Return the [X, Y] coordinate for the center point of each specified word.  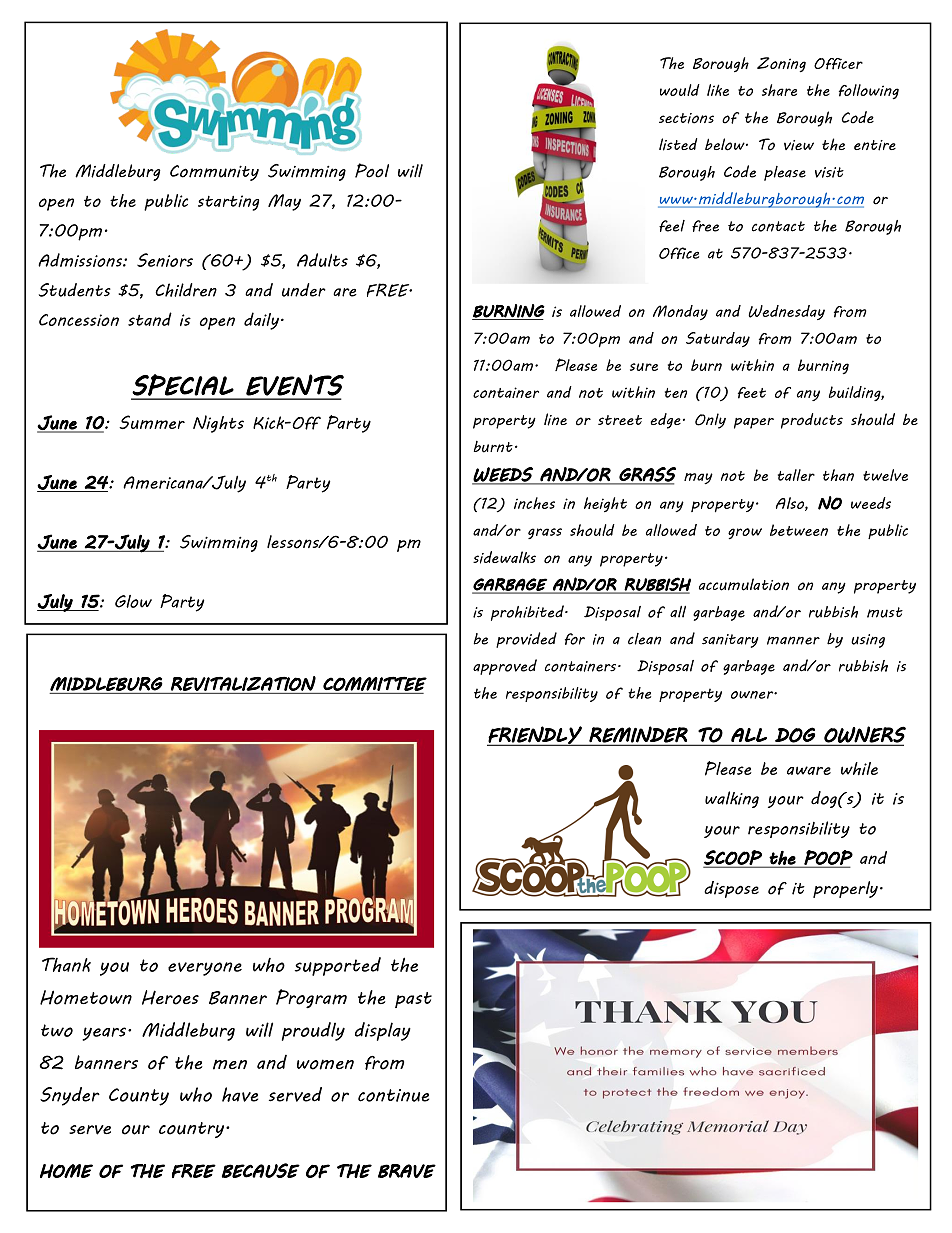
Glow [133, 601]
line [555, 419]
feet [752, 393]
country [193, 1130]
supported [338, 966]
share [779, 90]
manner [793, 640]
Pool [372, 170]
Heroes [170, 997]
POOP [827, 858]
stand [150, 319]
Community [214, 173]
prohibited [528, 613]
